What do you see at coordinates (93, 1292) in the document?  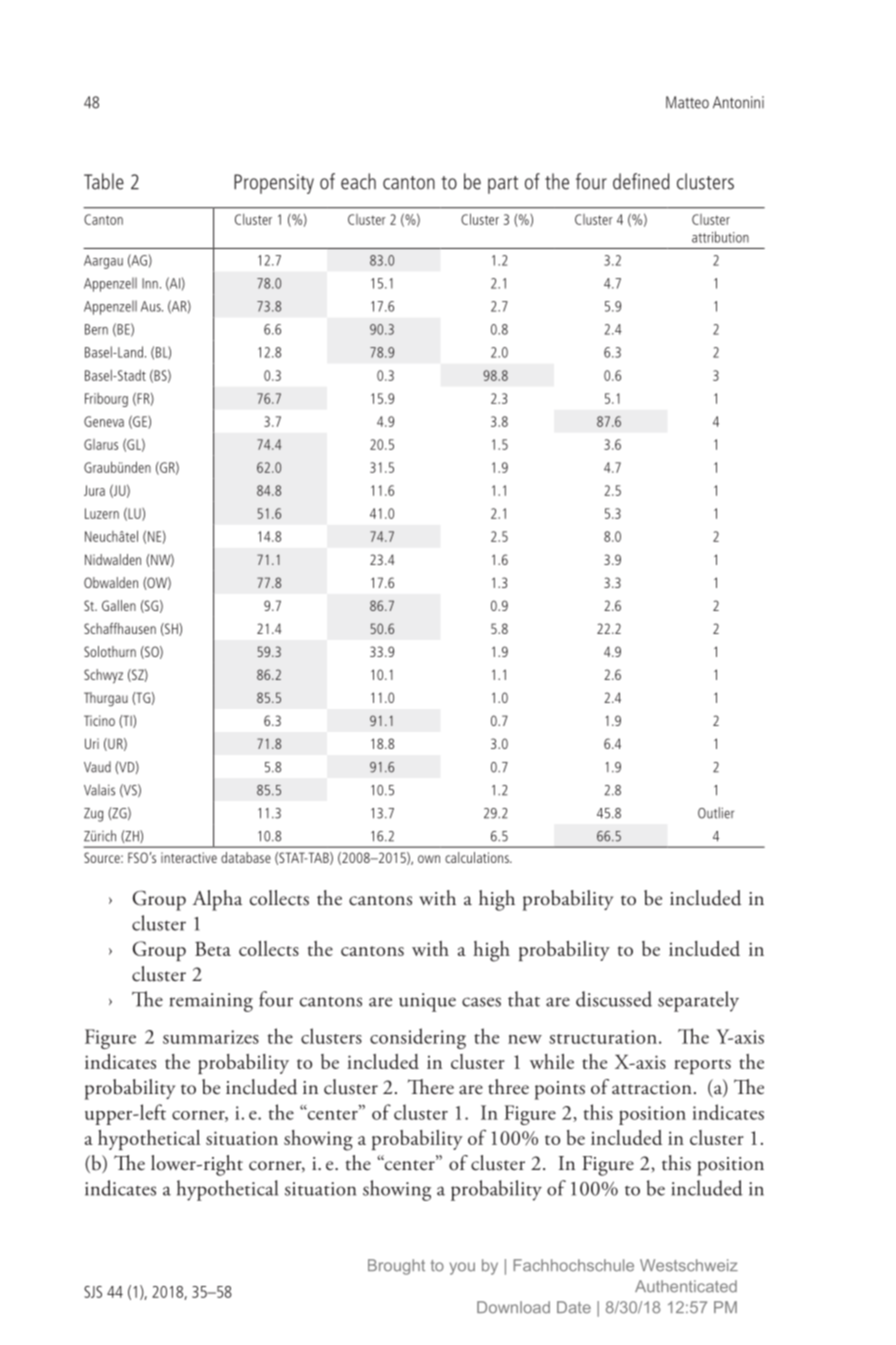 I see `SJS` at bounding box center [93, 1292].
